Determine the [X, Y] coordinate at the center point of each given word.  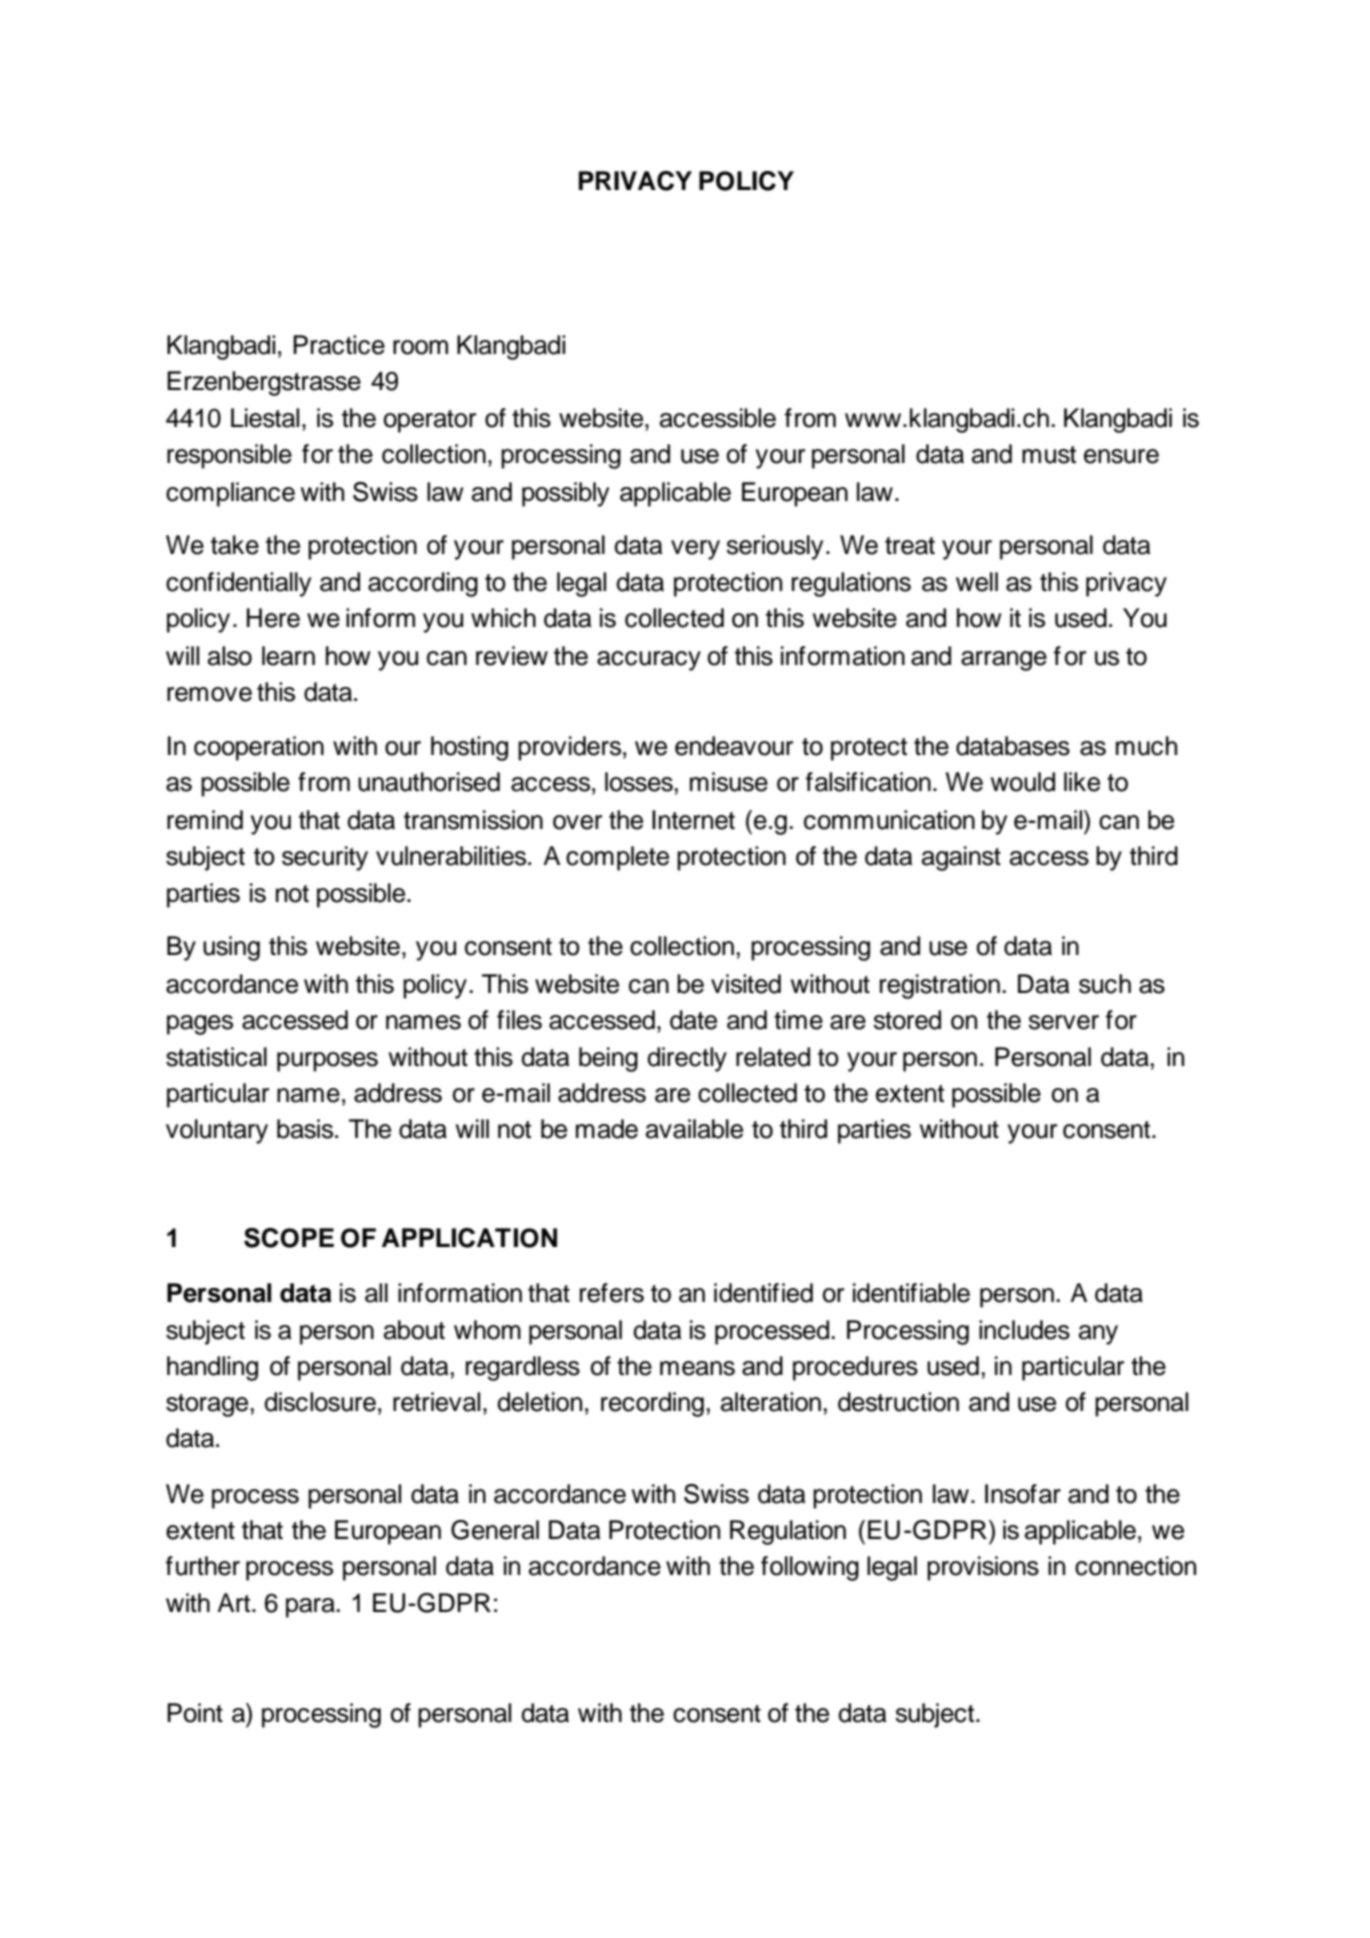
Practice [339, 345]
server [1064, 1022]
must [1049, 455]
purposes [327, 1062]
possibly [565, 494]
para [311, 1608]
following [810, 1568]
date [693, 1020]
